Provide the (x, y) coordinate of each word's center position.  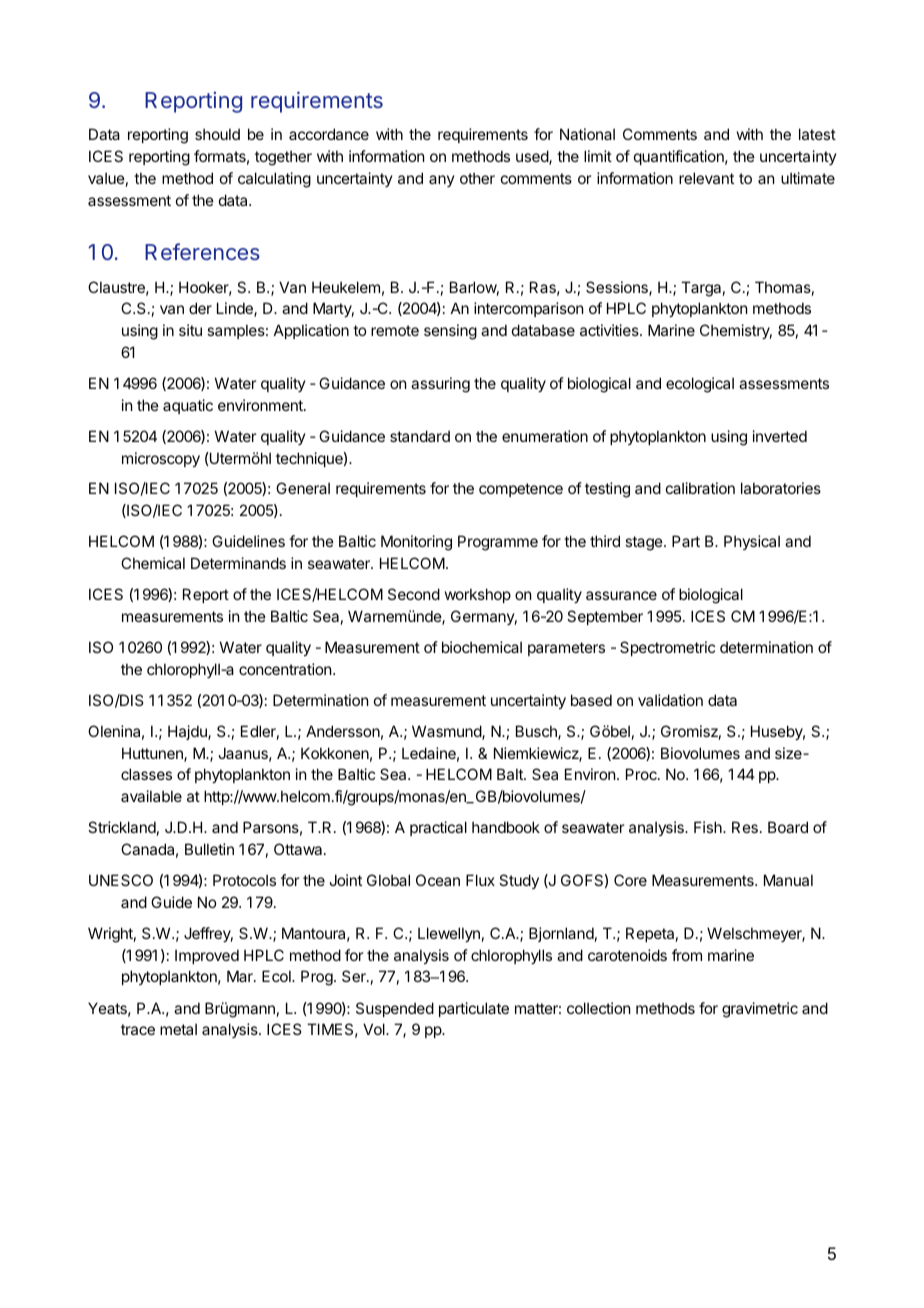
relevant (706, 178)
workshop (478, 595)
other (477, 178)
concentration (286, 669)
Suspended (395, 1009)
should (217, 134)
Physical (752, 542)
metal (178, 1029)
